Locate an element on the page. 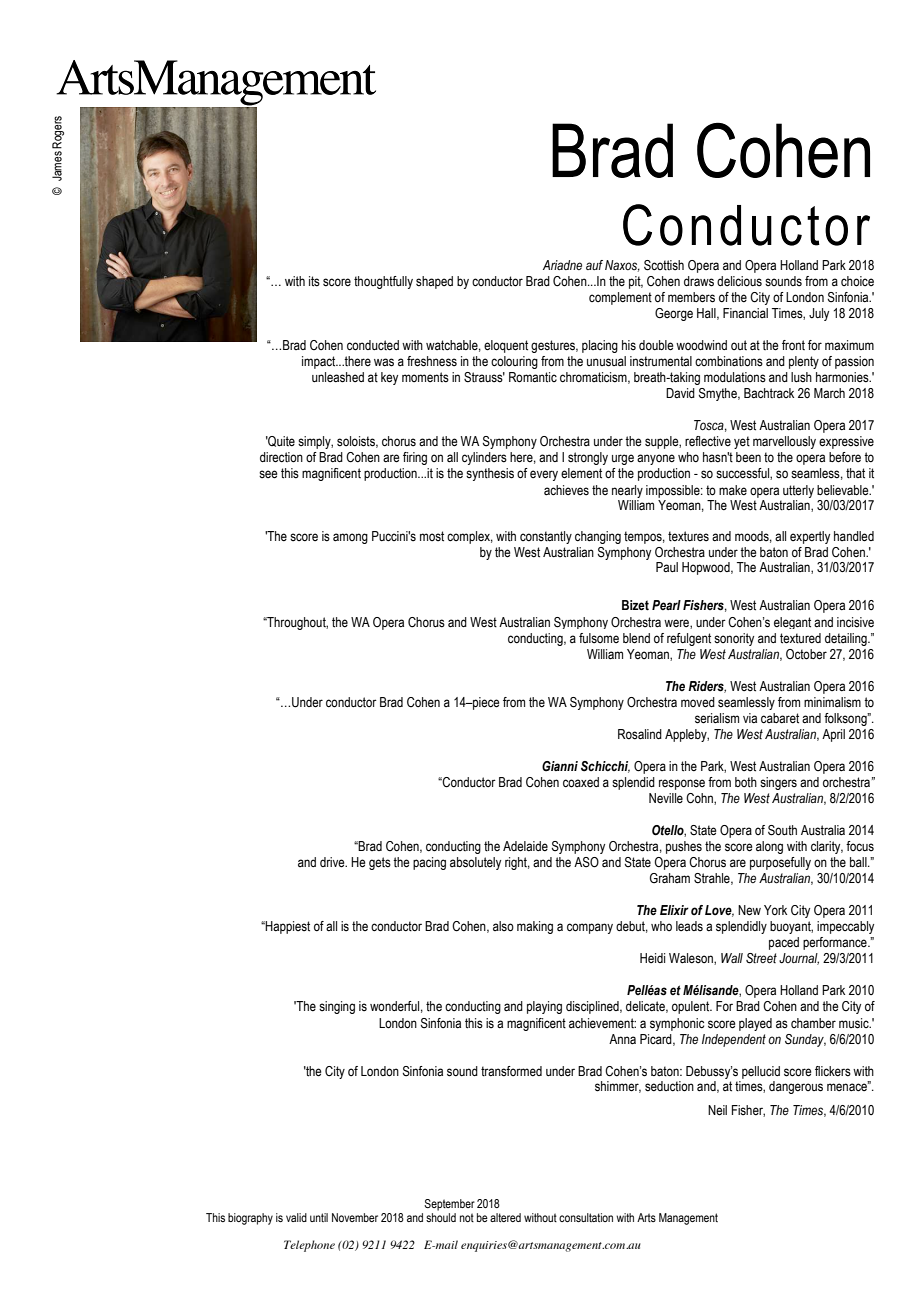 Image resolution: width=924 pixels, height=1308 pixels. Neil is located at coordinates (717, 1110).
